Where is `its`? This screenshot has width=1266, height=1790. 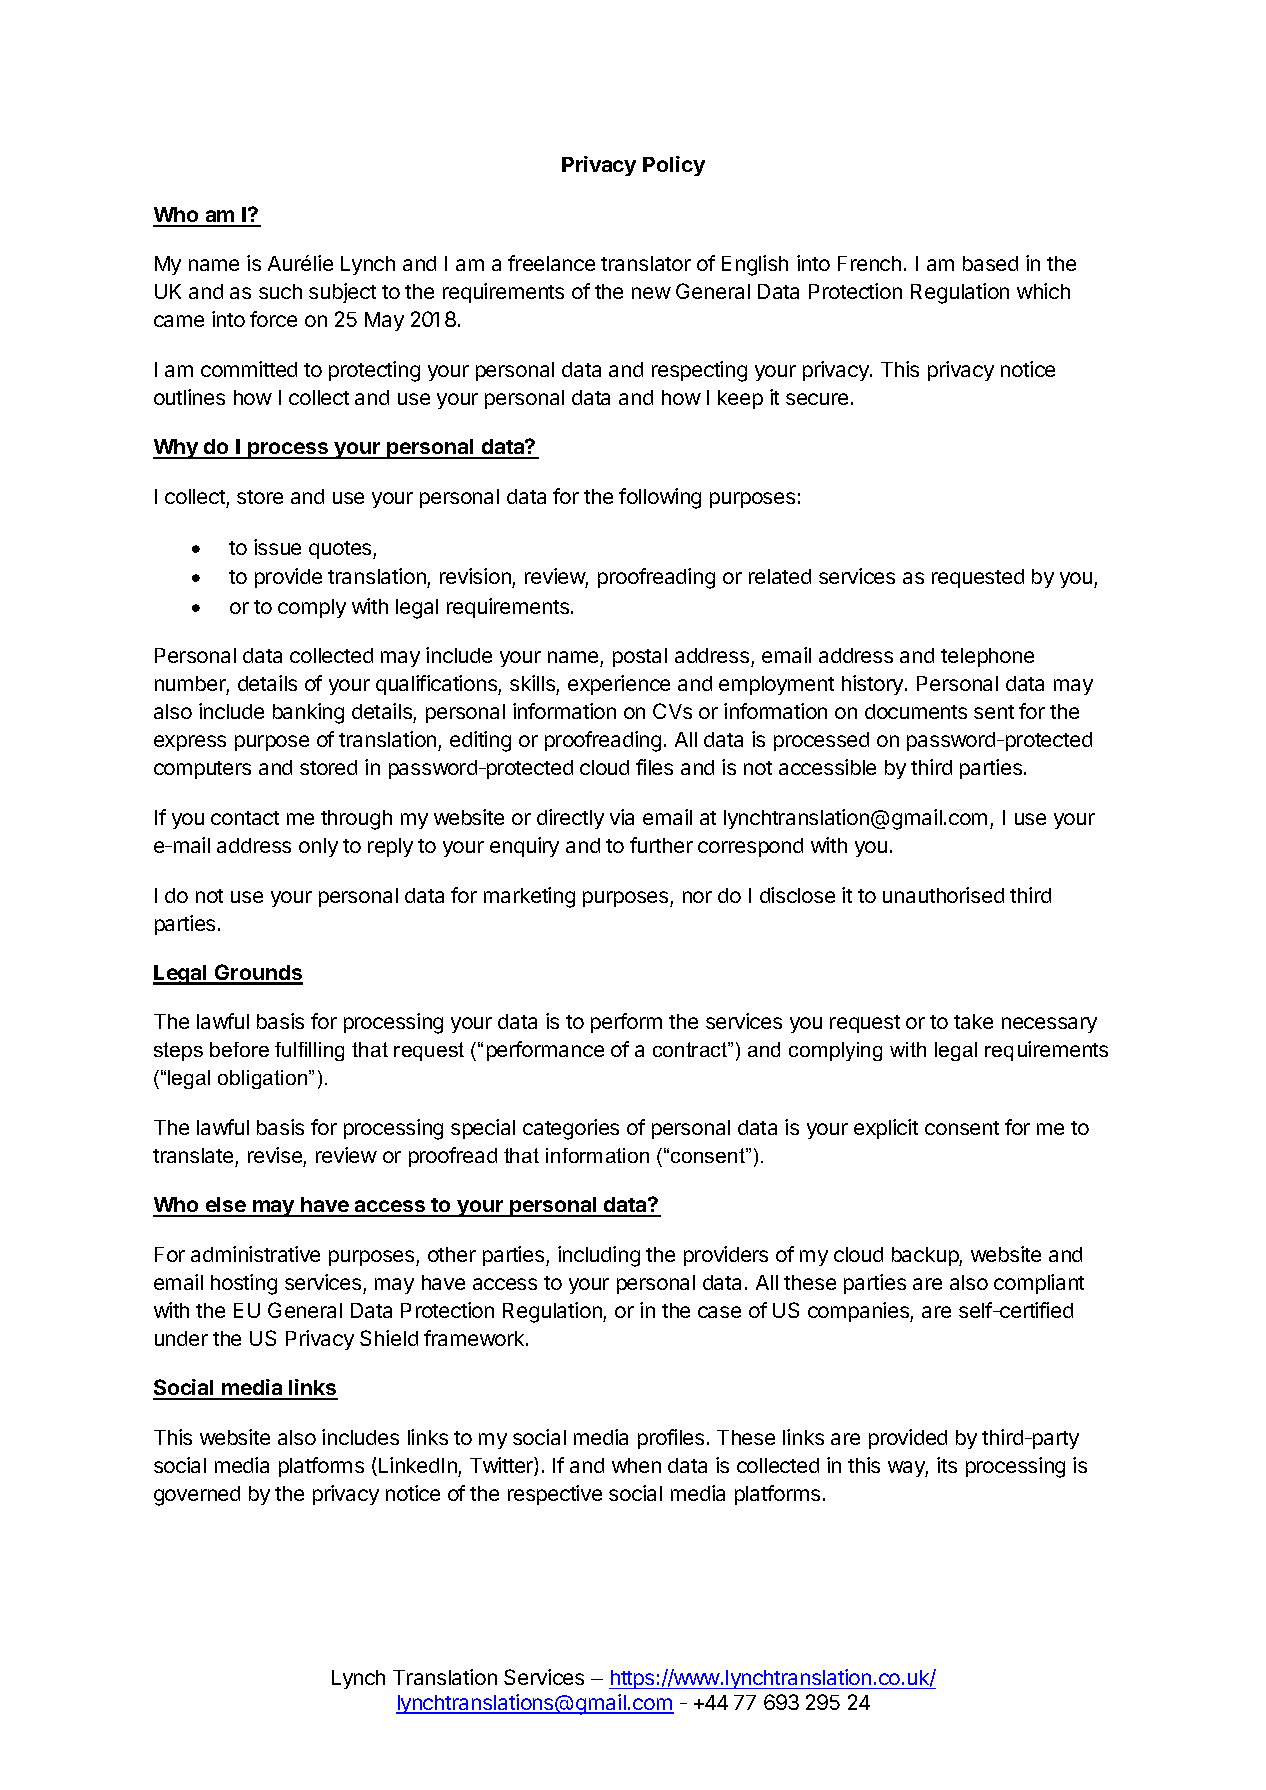
its is located at coordinates (947, 1465).
